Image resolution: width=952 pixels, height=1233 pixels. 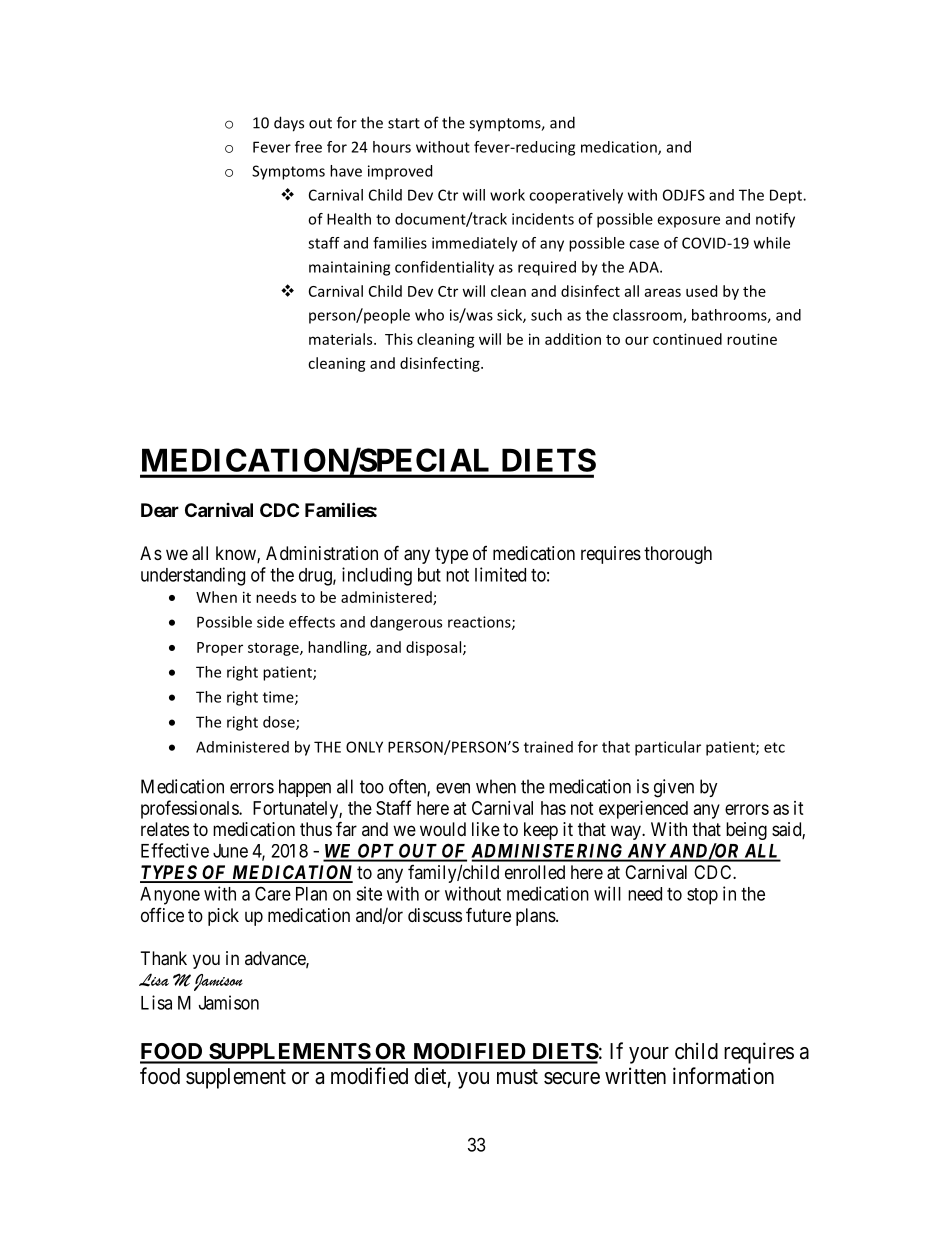 I want to click on side, so click(x=270, y=622).
